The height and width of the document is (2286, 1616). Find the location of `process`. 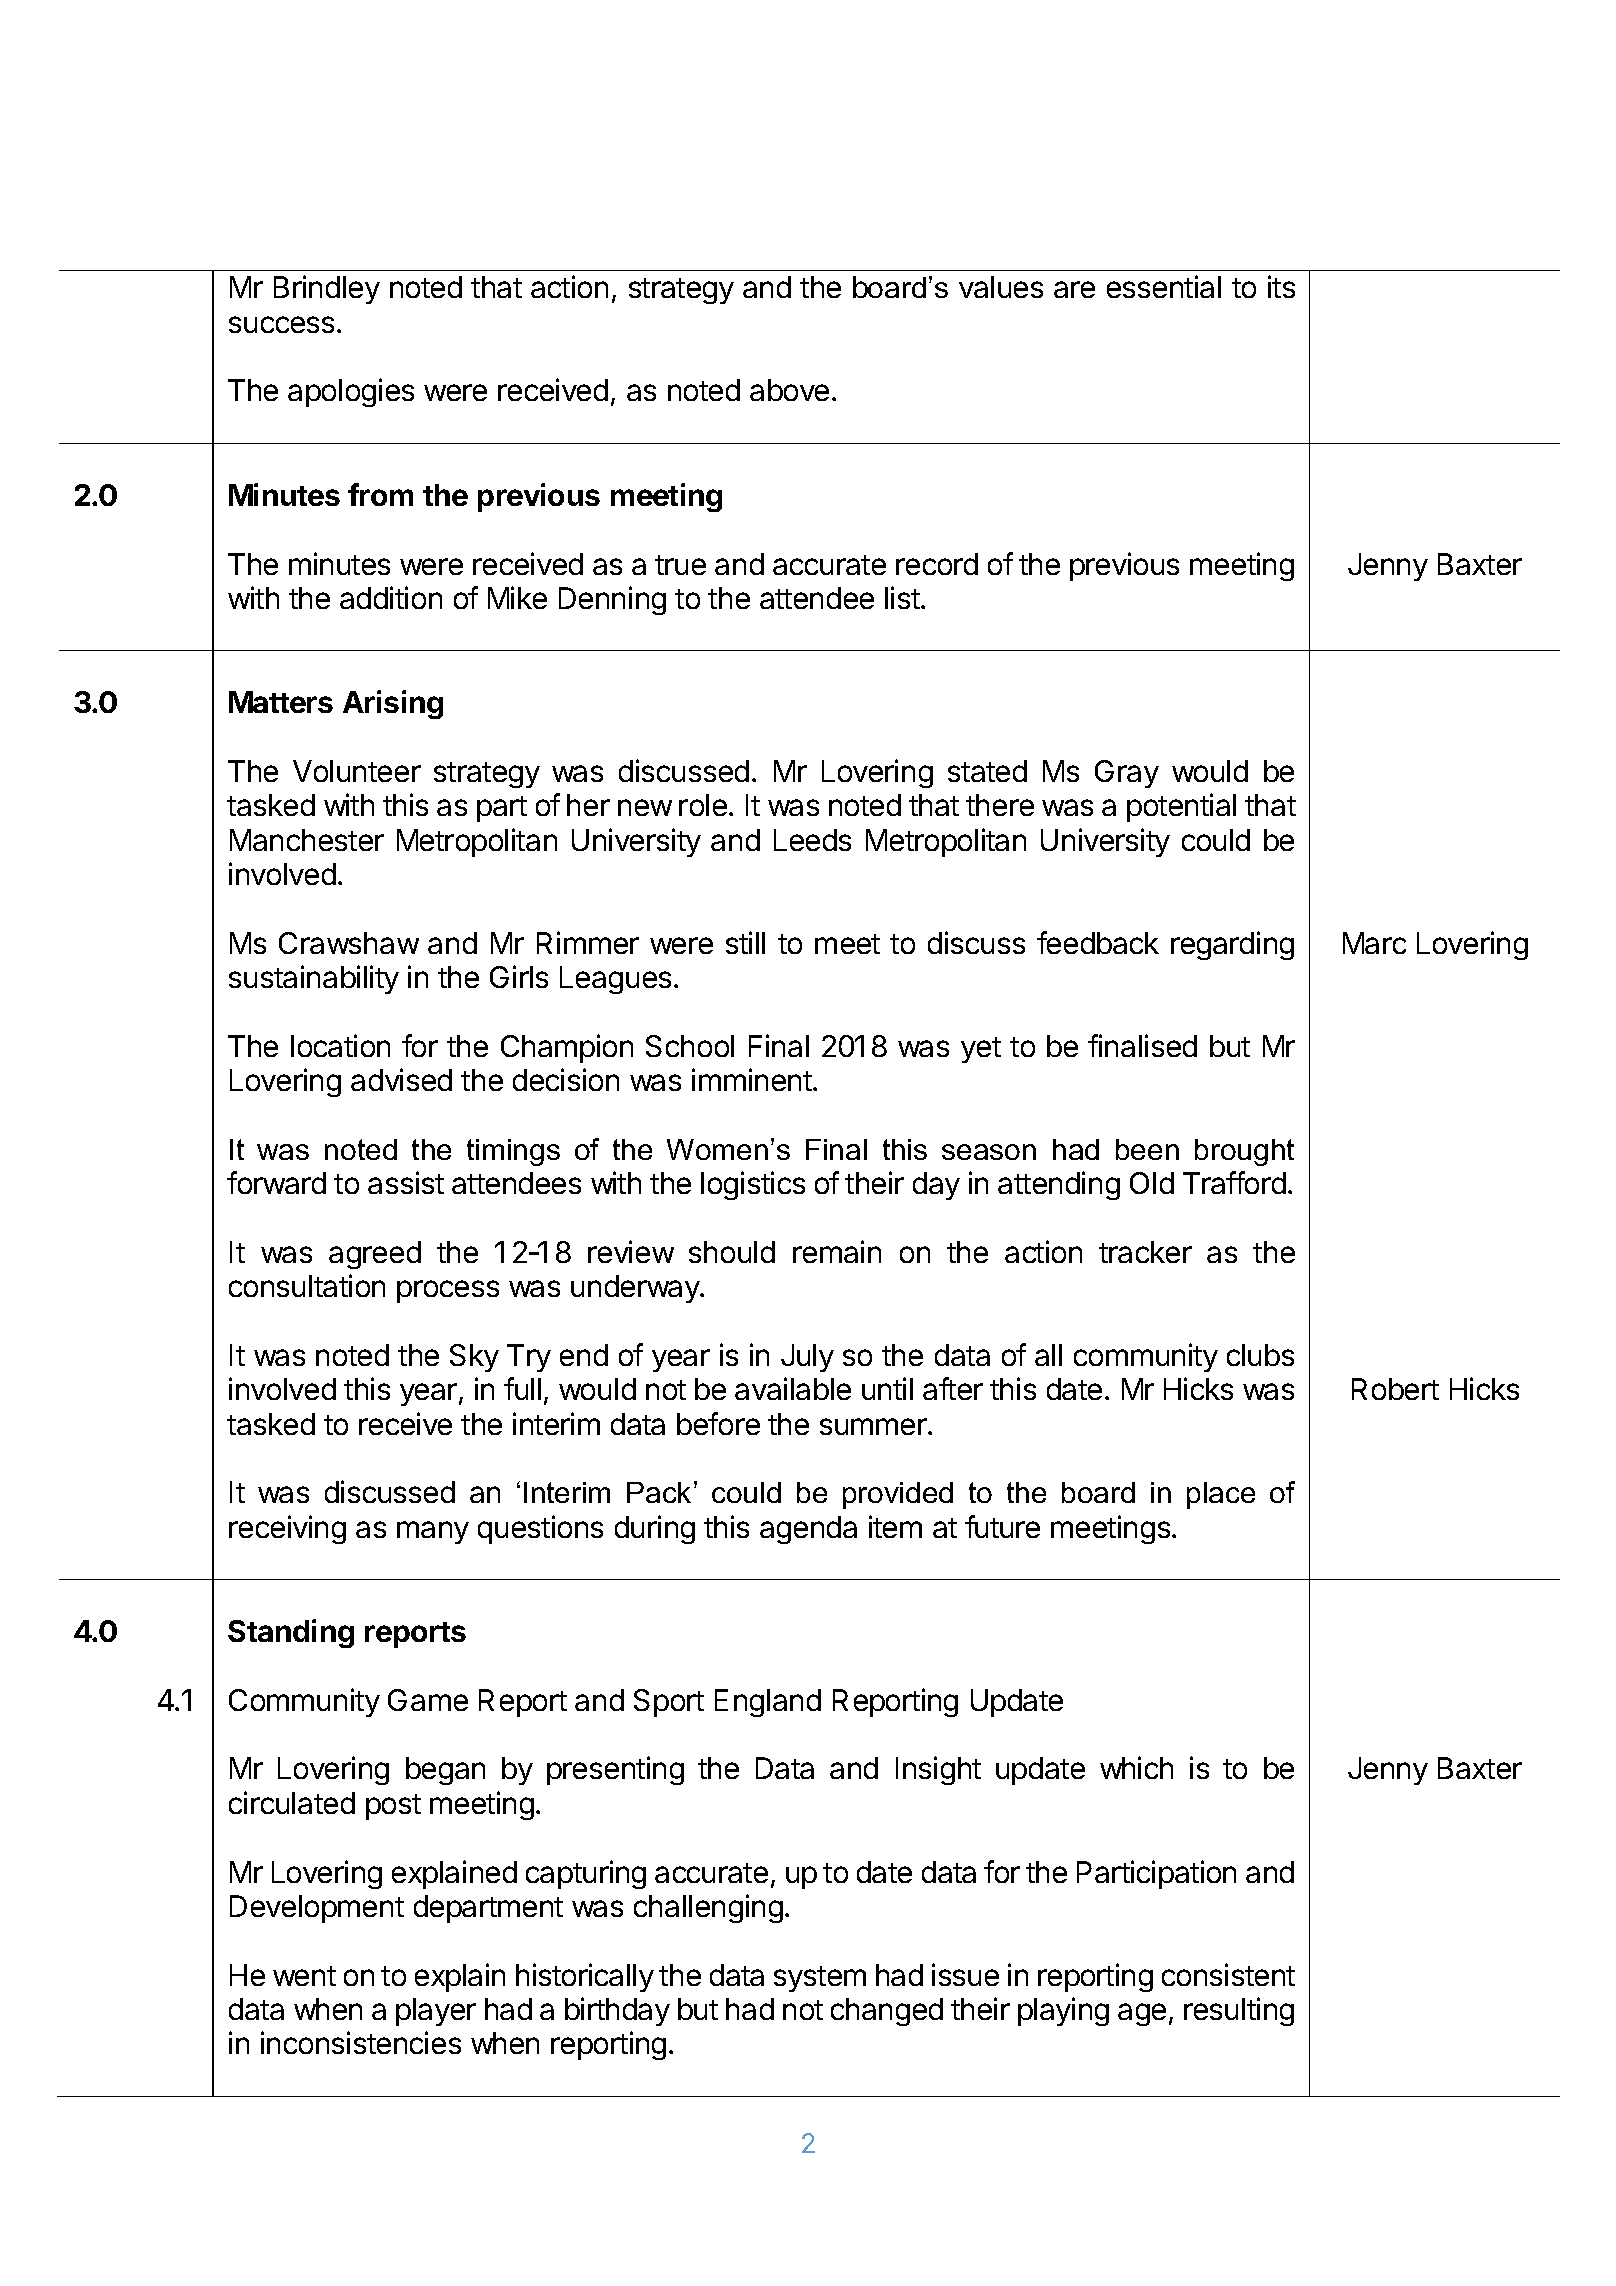

process is located at coordinates (448, 1291).
